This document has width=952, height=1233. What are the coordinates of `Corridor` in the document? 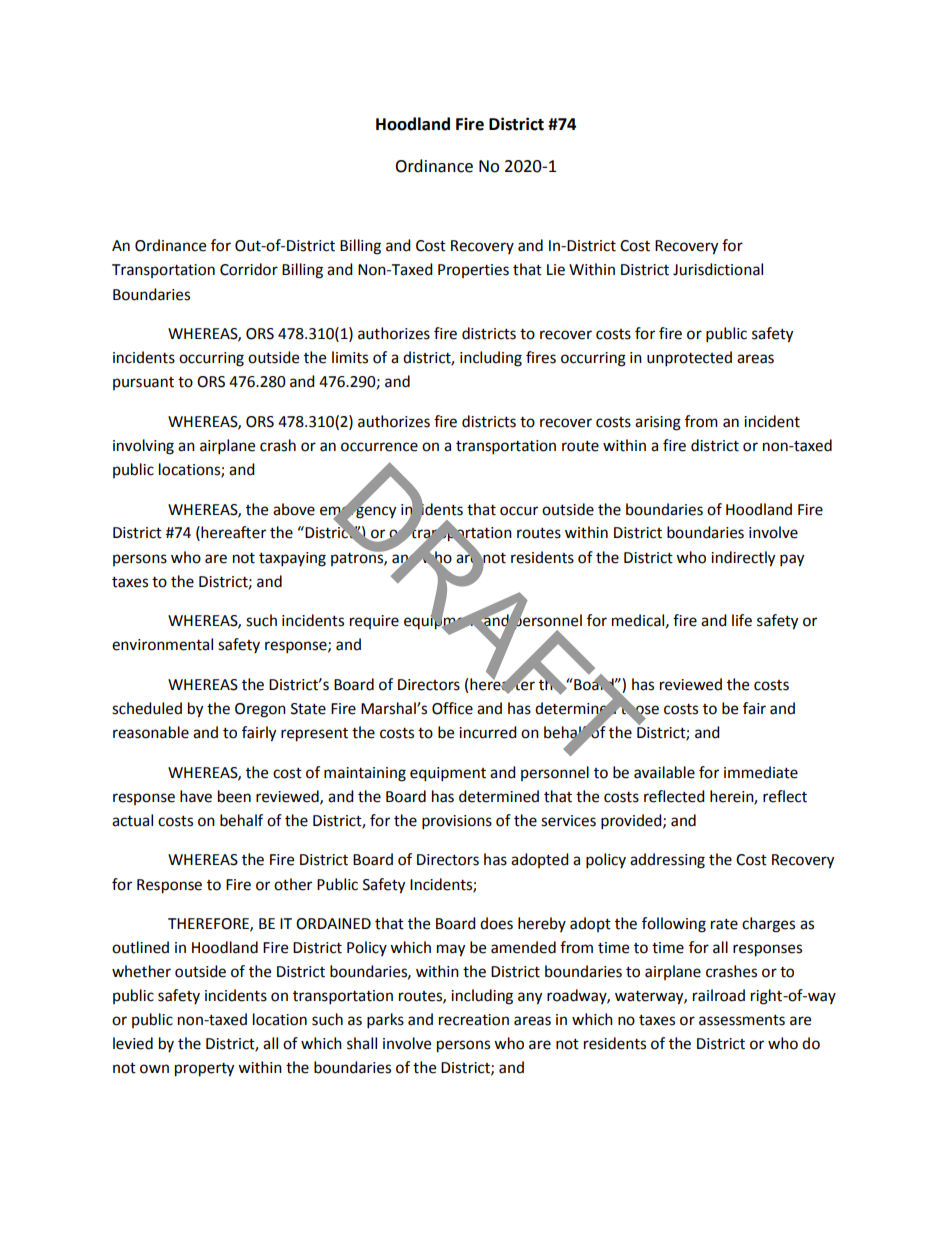 It's located at (249, 269).
